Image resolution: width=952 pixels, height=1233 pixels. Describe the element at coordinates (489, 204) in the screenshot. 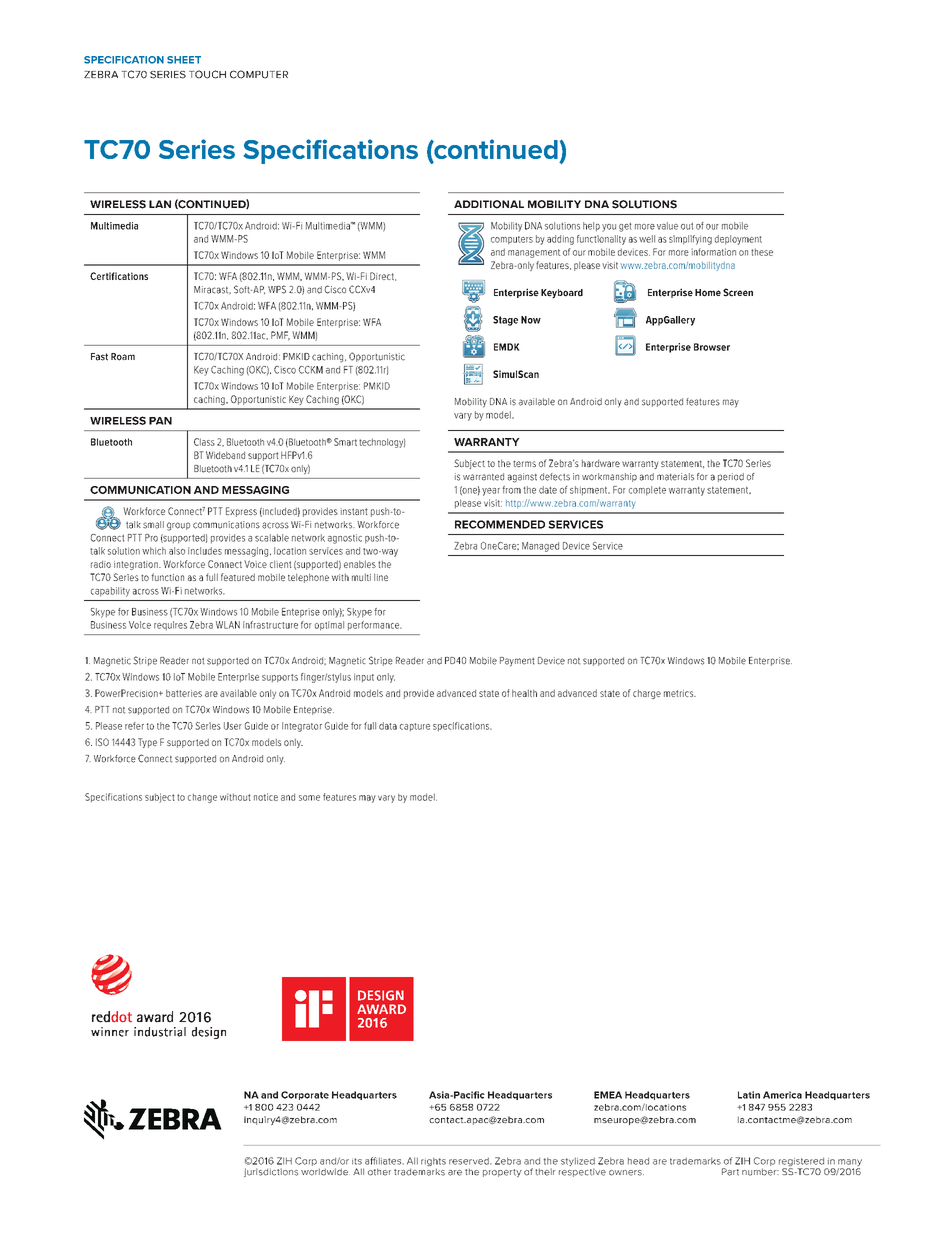

I see `ADDITIONAL` at that location.
